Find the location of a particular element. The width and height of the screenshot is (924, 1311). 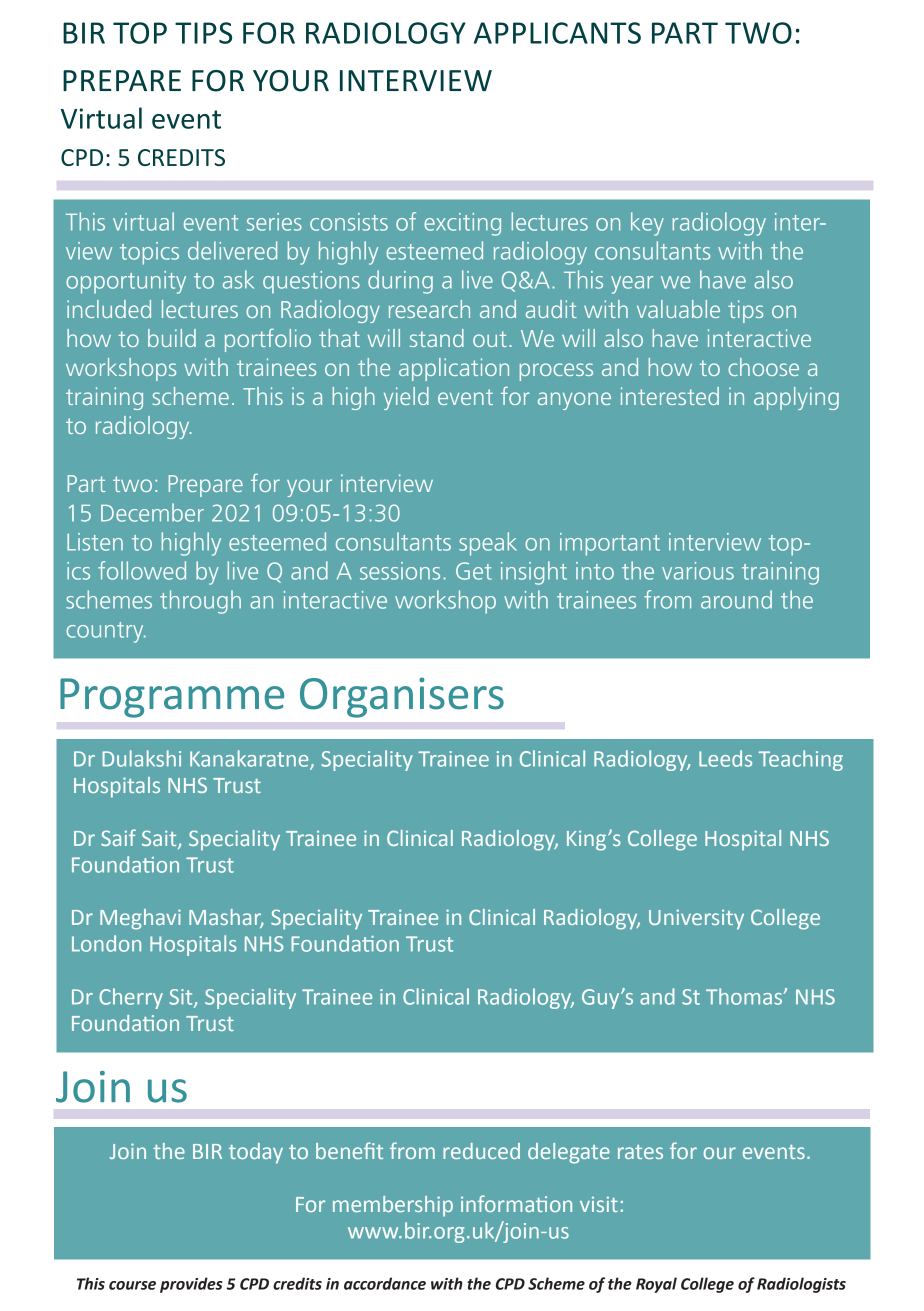

series is located at coordinates (274, 222).
